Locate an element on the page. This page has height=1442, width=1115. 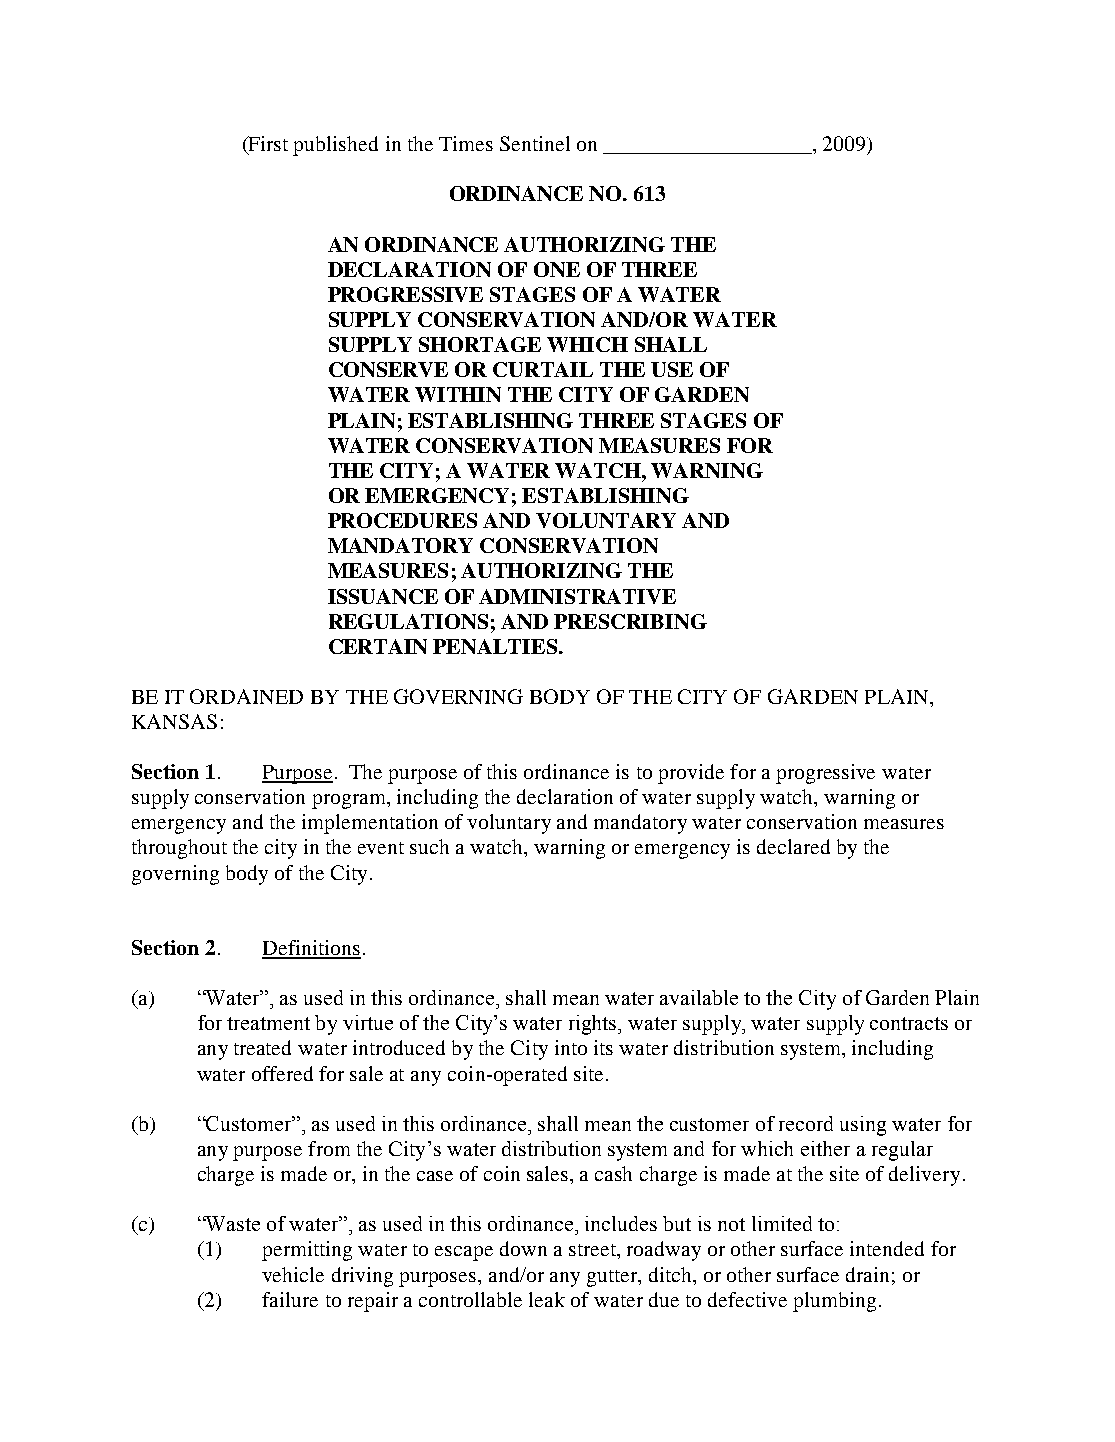
Sentinel is located at coordinates (535, 143).
